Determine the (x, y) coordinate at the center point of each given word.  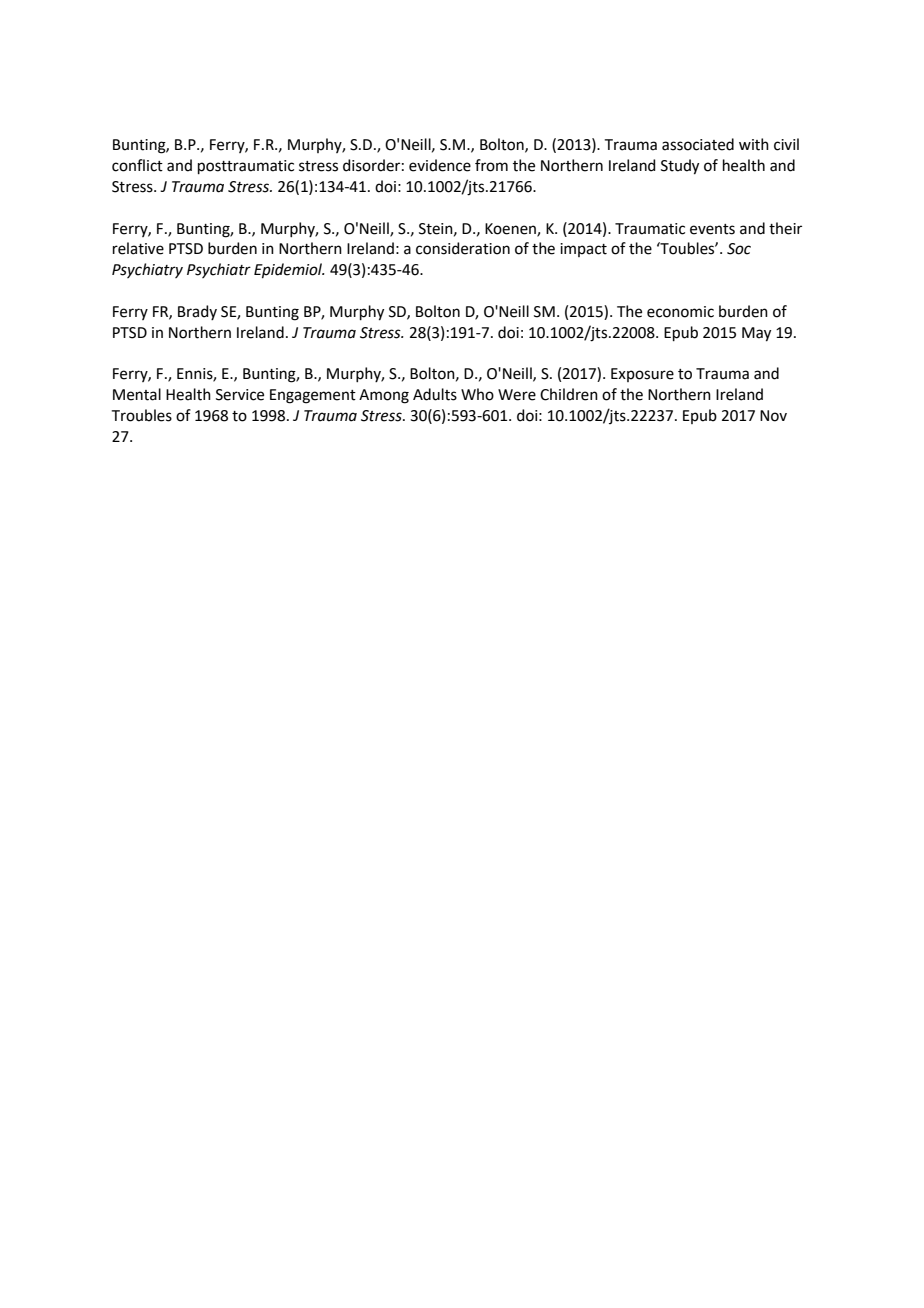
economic (680, 312)
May (756, 334)
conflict (137, 165)
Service (240, 395)
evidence (440, 165)
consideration (463, 248)
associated (698, 144)
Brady (197, 312)
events (712, 229)
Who (477, 394)
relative (138, 248)
